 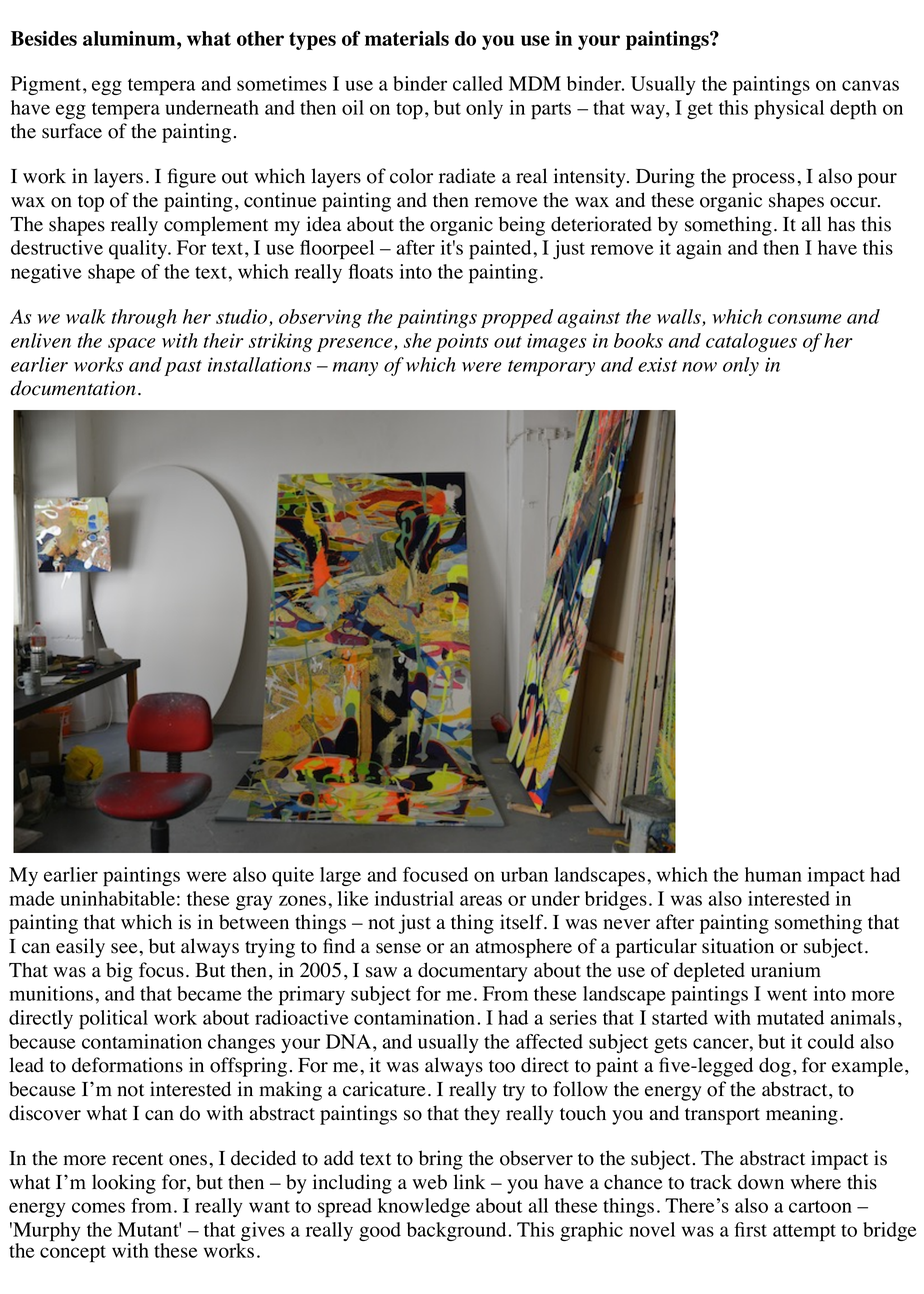 What do you see at coordinates (478, 83) in the page?
I see `called` at bounding box center [478, 83].
